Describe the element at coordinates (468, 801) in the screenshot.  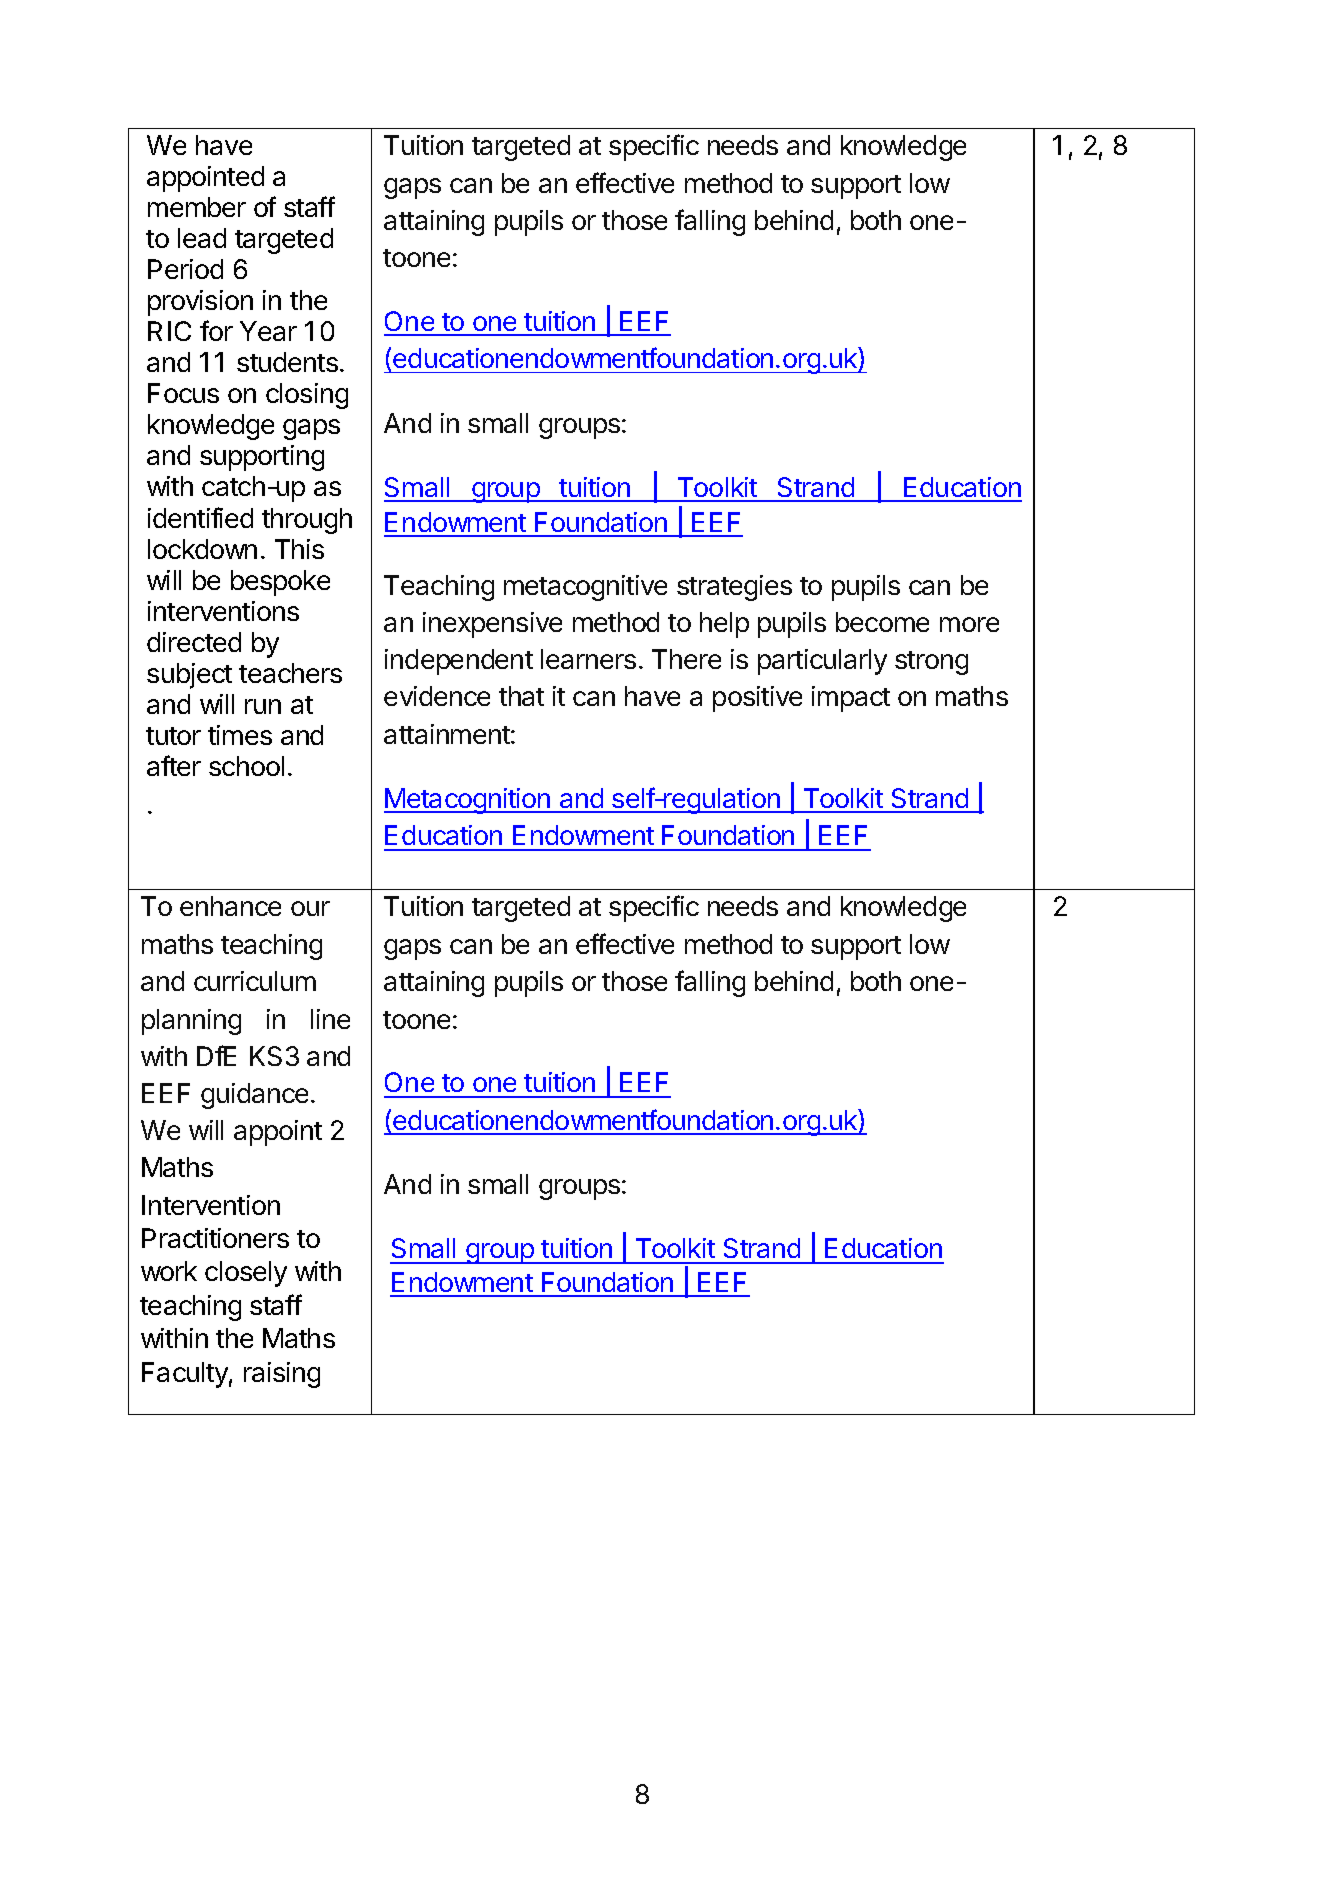
I see `Metacognition` at that location.
